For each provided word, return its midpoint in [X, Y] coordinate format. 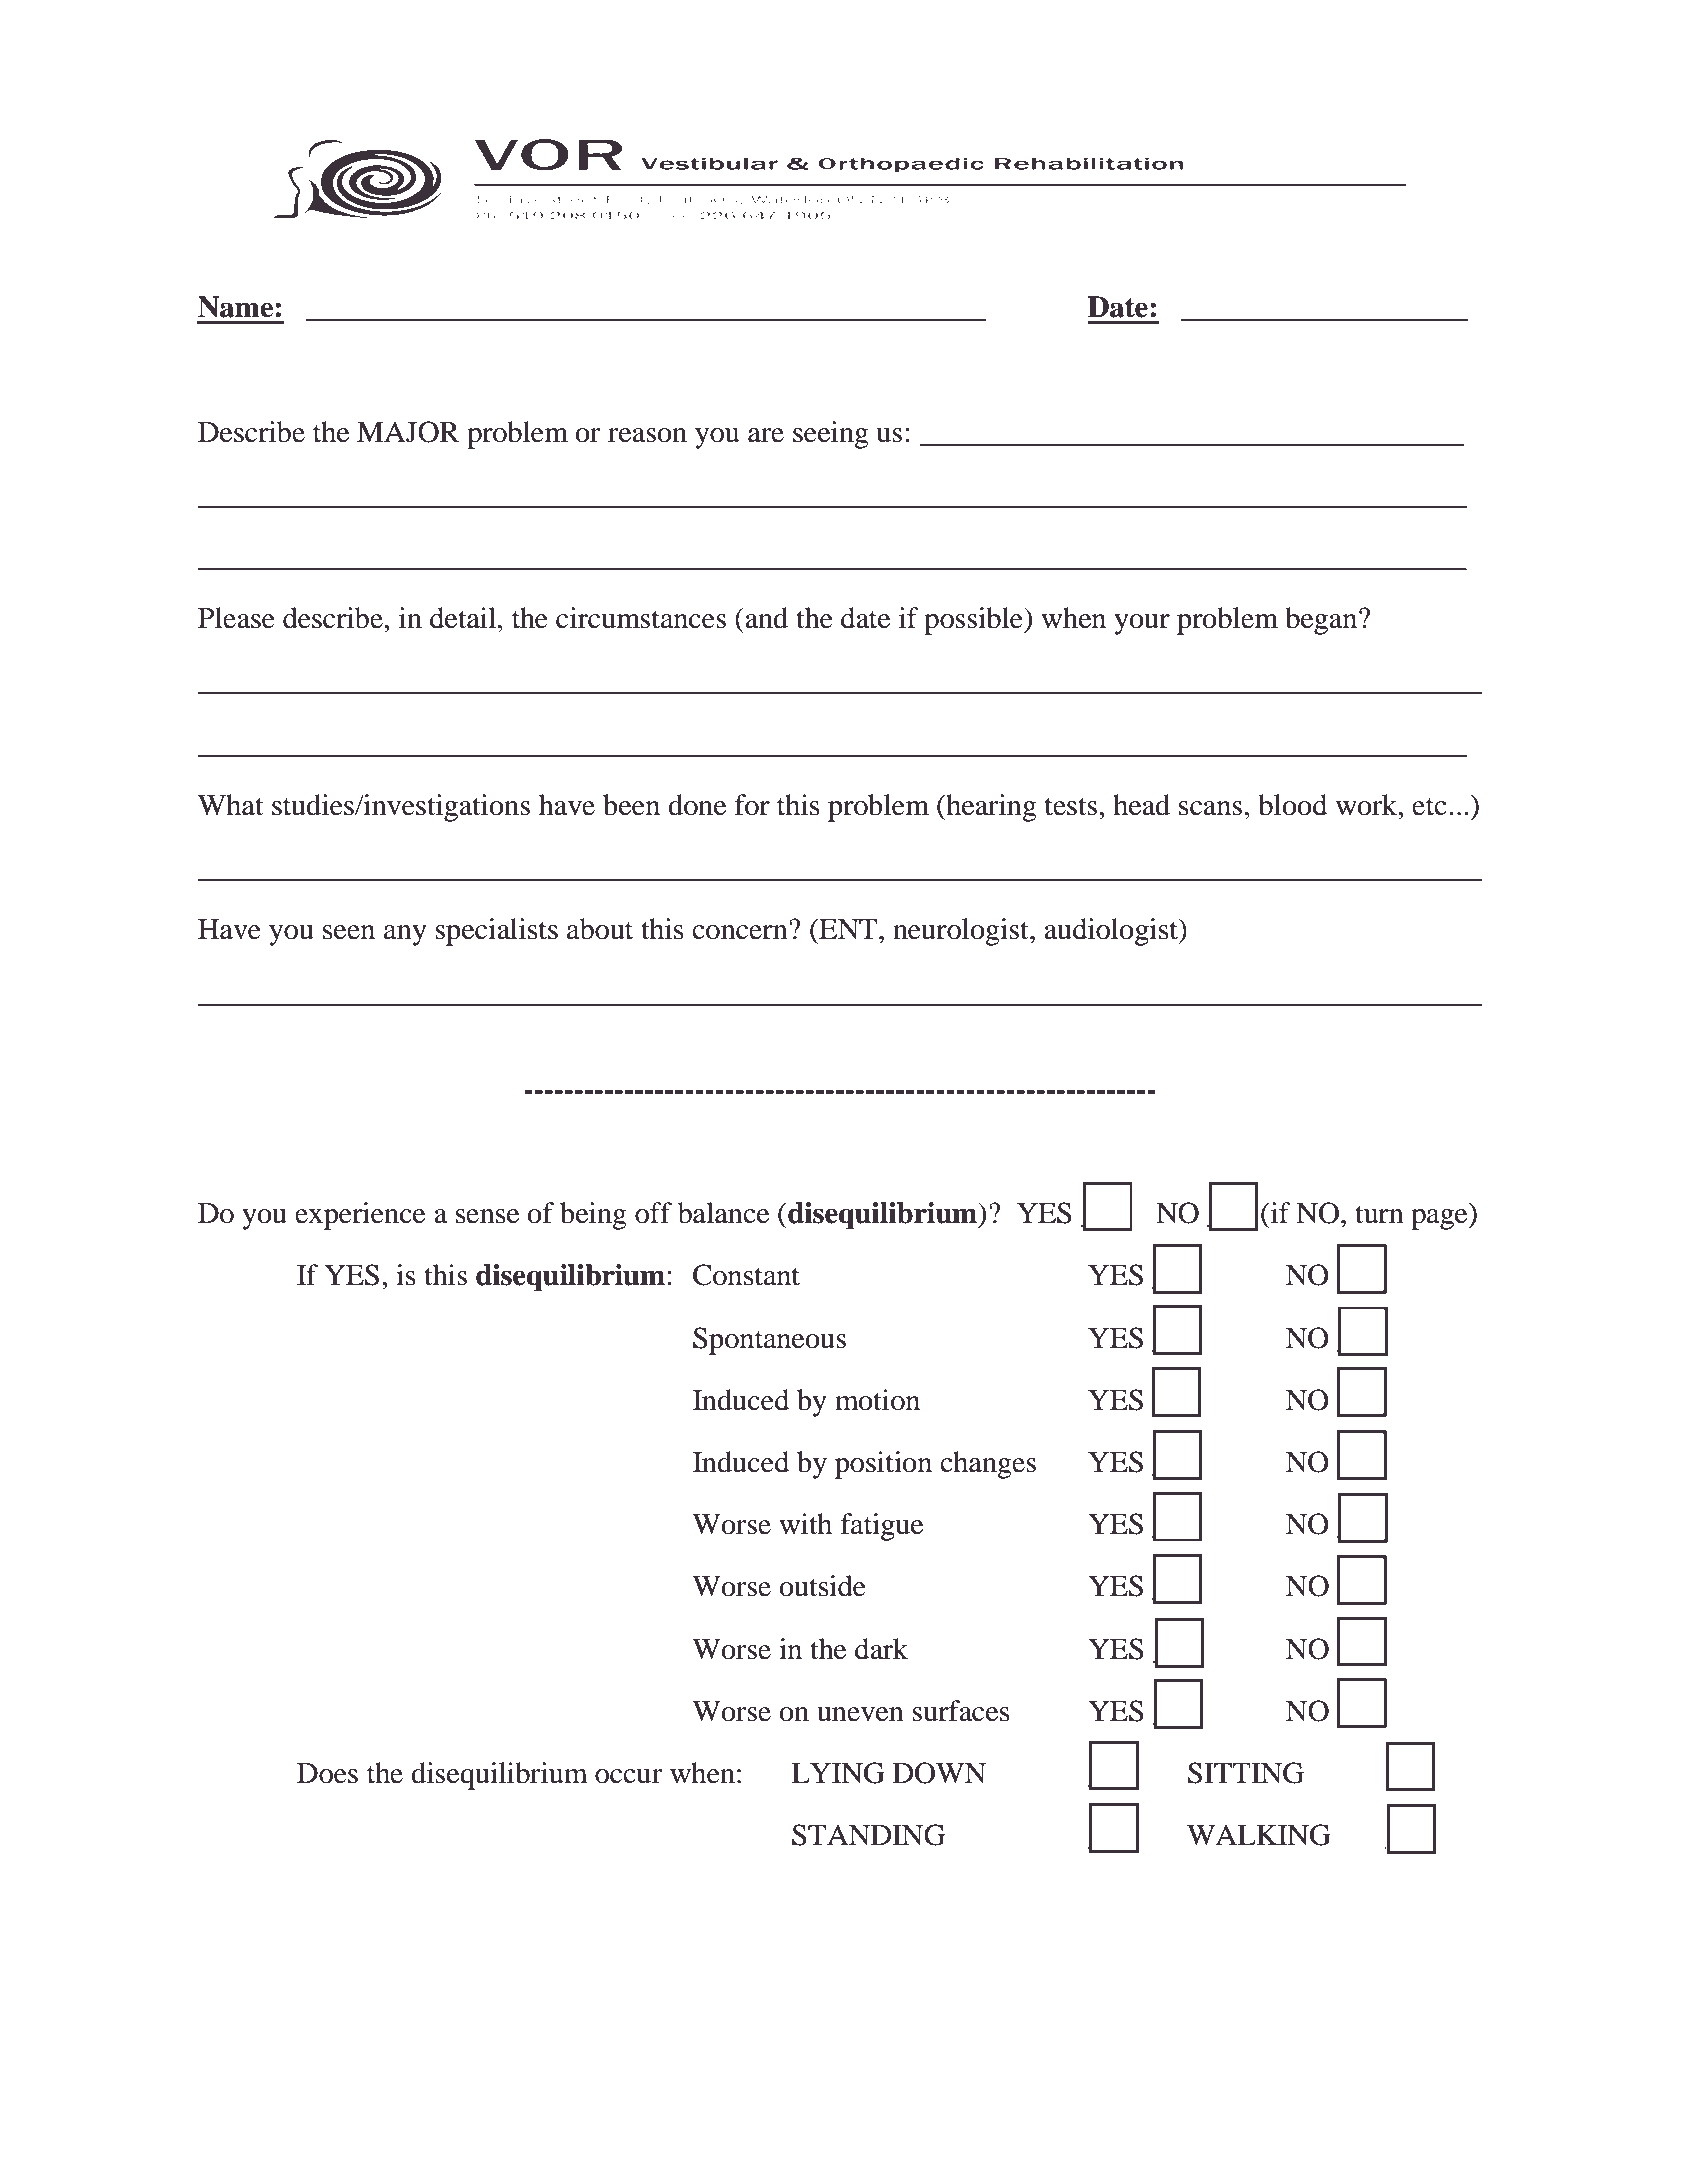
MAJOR [408, 432]
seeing [831, 435]
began [1322, 621]
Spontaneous [769, 1341]
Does [327, 1773]
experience [360, 1216]
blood [1292, 805]
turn [1379, 1214]
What [231, 805]
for [752, 805]
